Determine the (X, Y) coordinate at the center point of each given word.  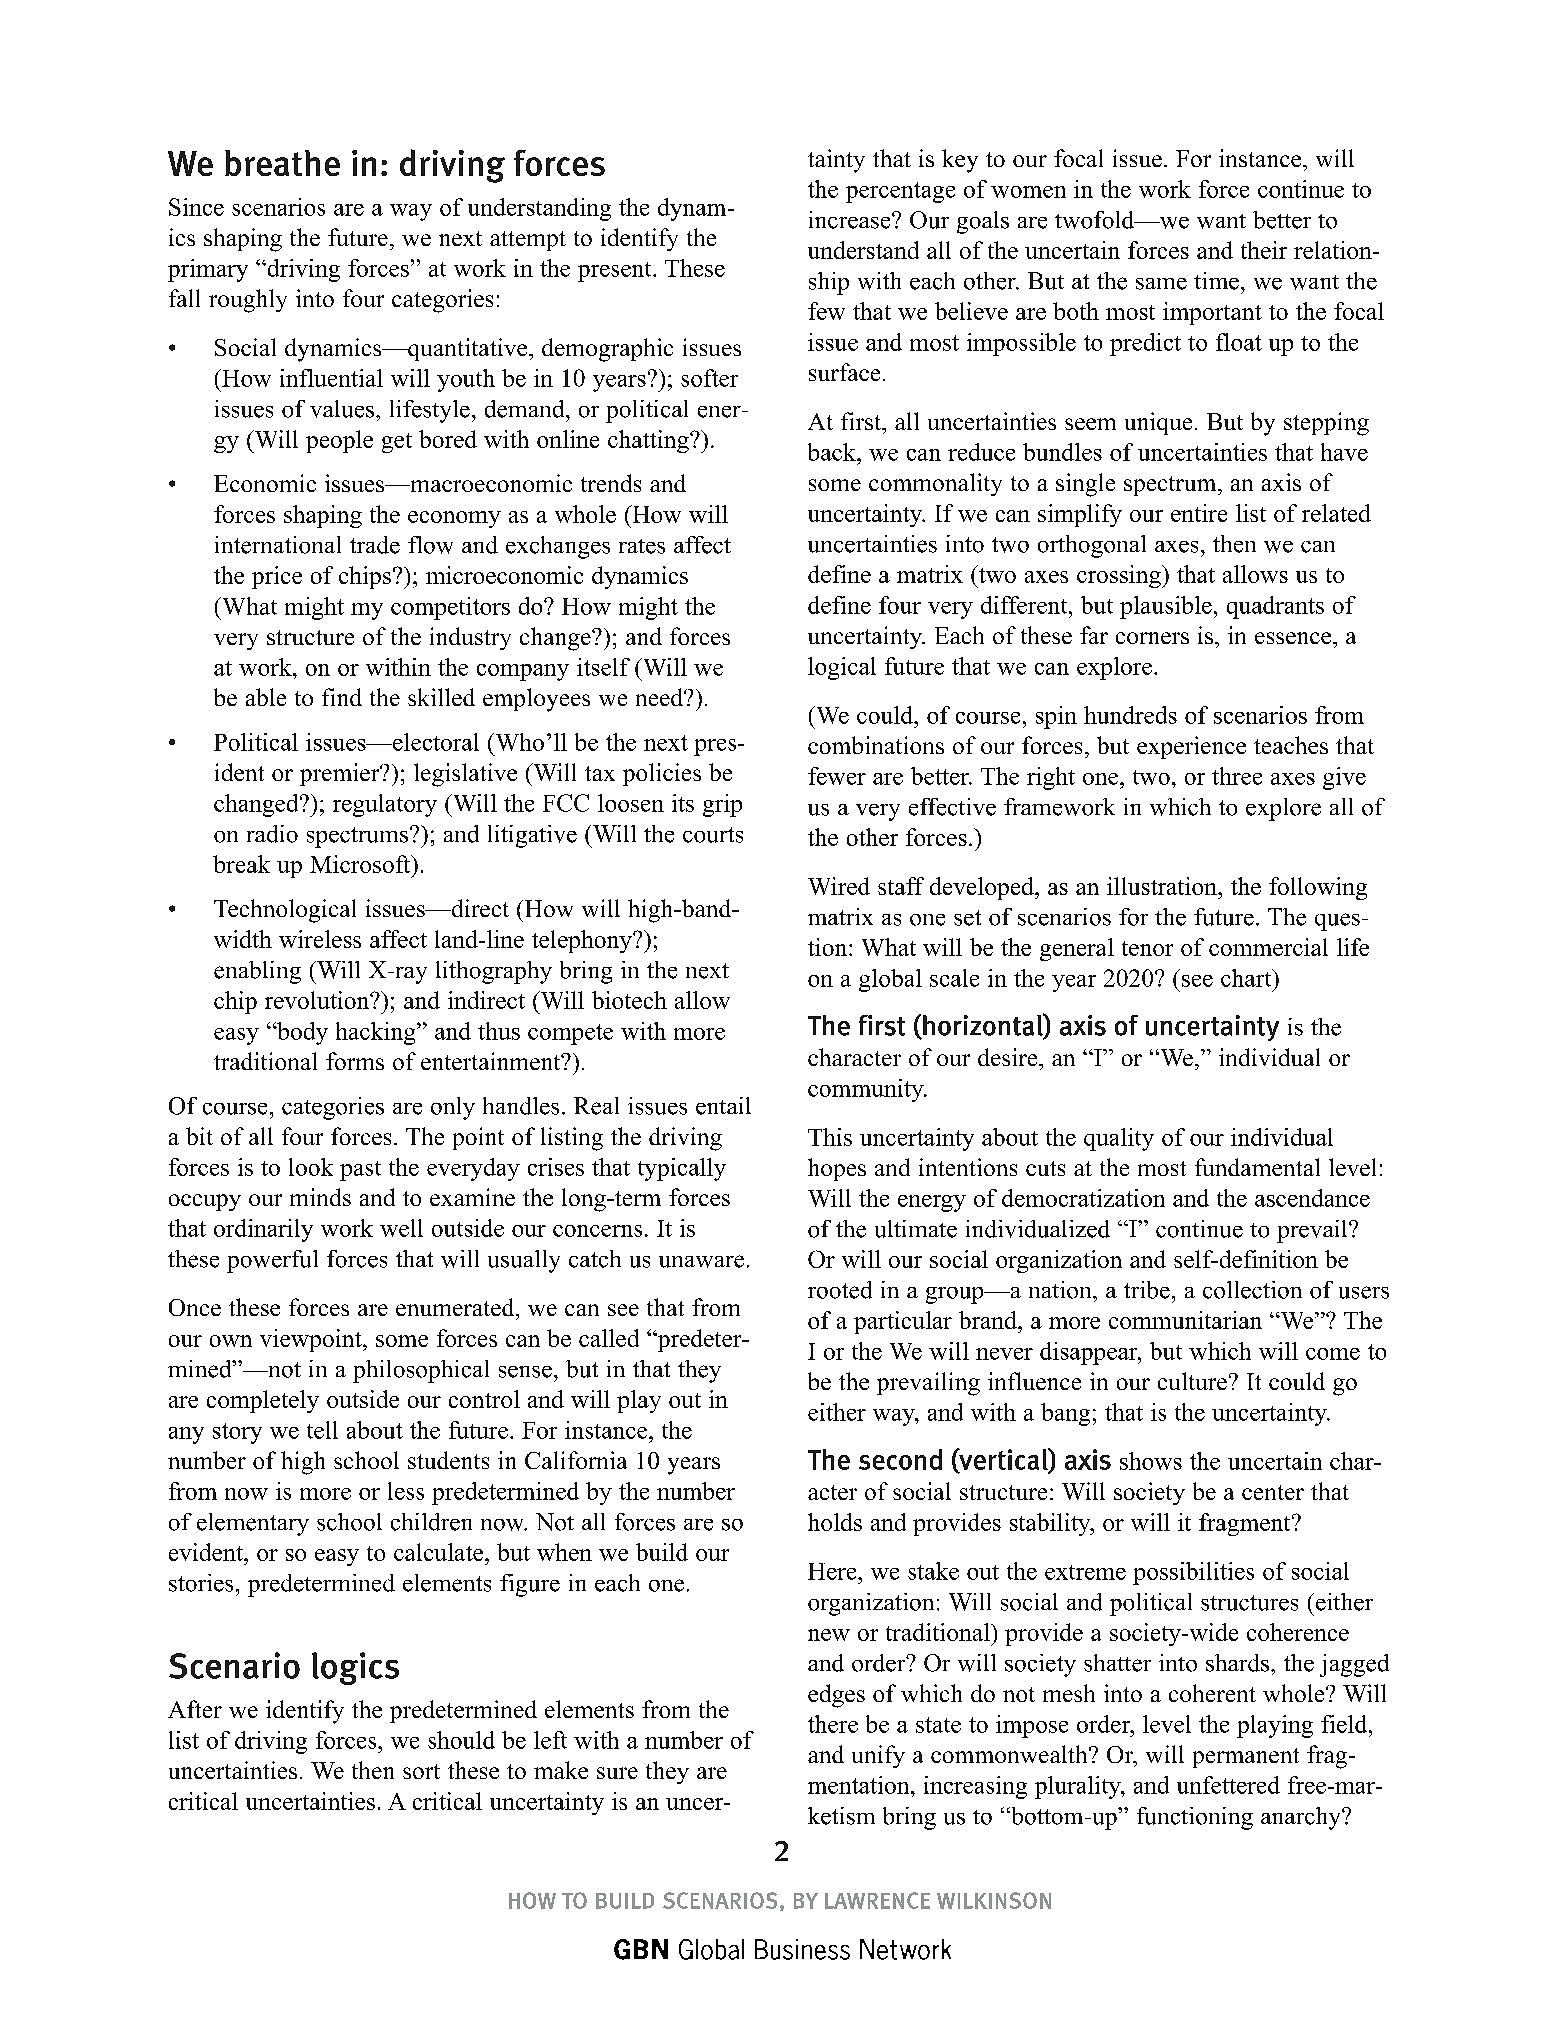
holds (835, 1522)
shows (1151, 1461)
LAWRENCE (877, 1900)
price (277, 577)
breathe (282, 163)
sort (421, 1771)
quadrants (1275, 607)
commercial (1268, 947)
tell (322, 1430)
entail (723, 1106)
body (301, 1033)
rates (642, 546)
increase (851, 220)
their (1264, 250)
